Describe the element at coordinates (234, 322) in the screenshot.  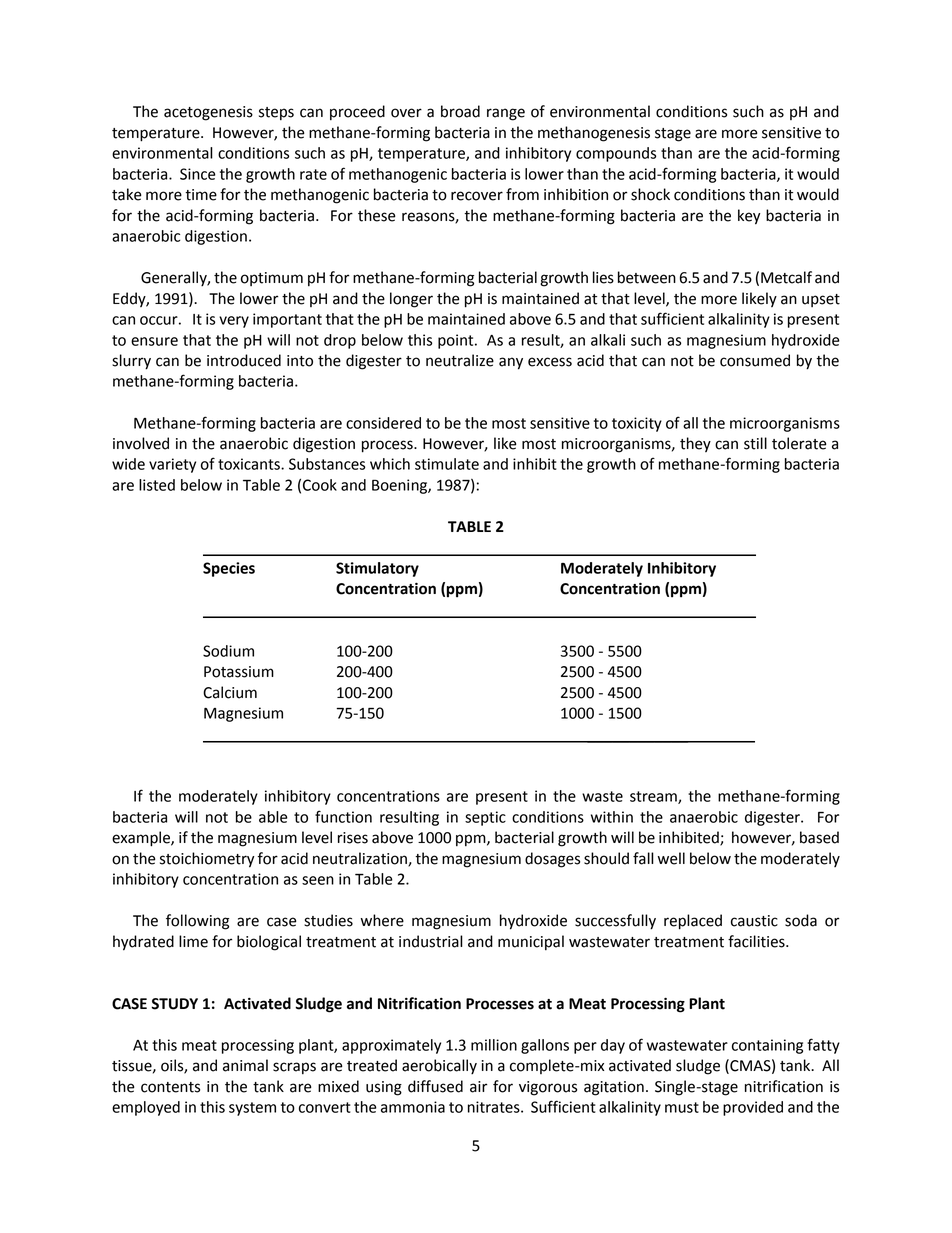
I see `very` at that location.
